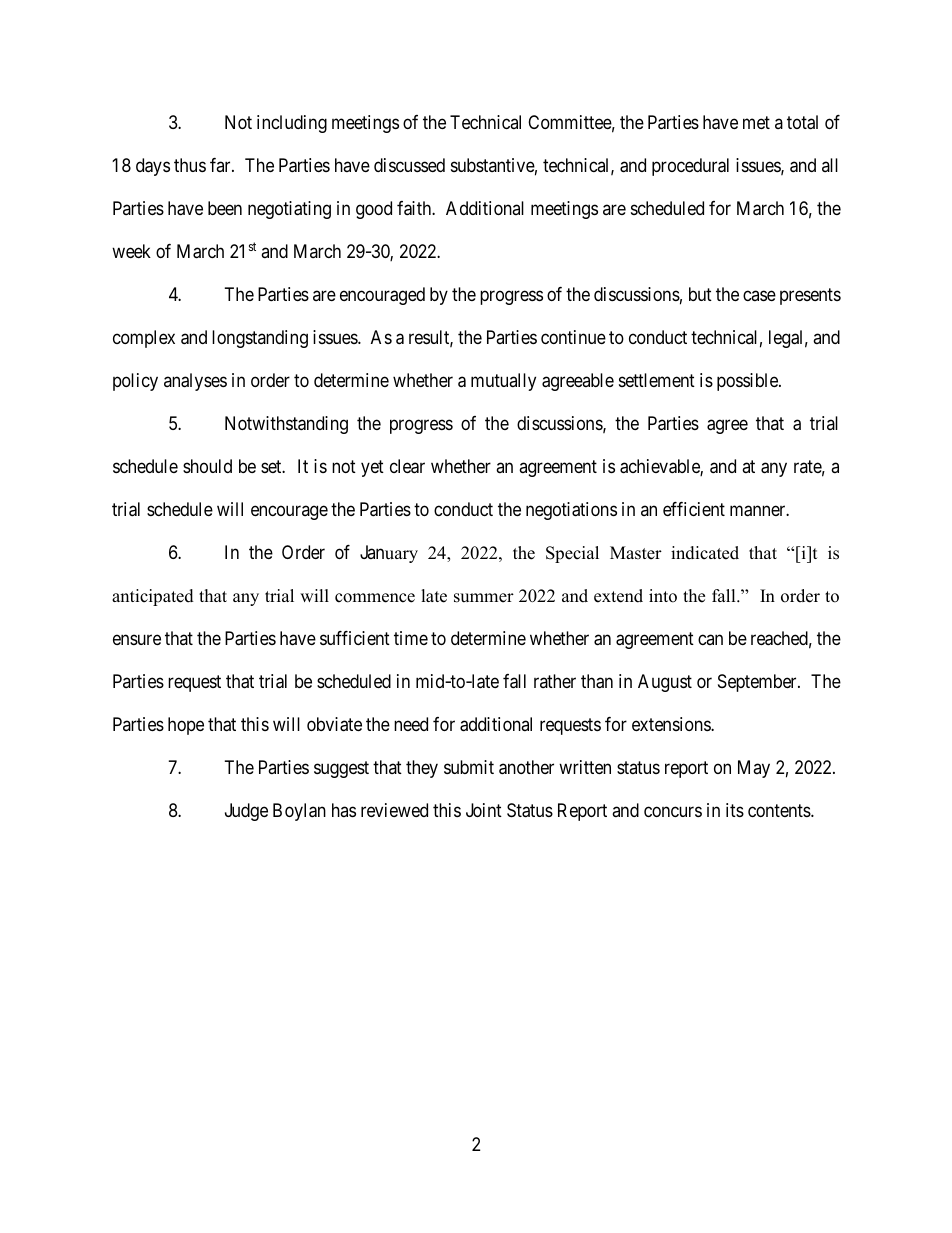  Describe the element at coordinates (409, 165) in the page. I see `discussed` at that location.
